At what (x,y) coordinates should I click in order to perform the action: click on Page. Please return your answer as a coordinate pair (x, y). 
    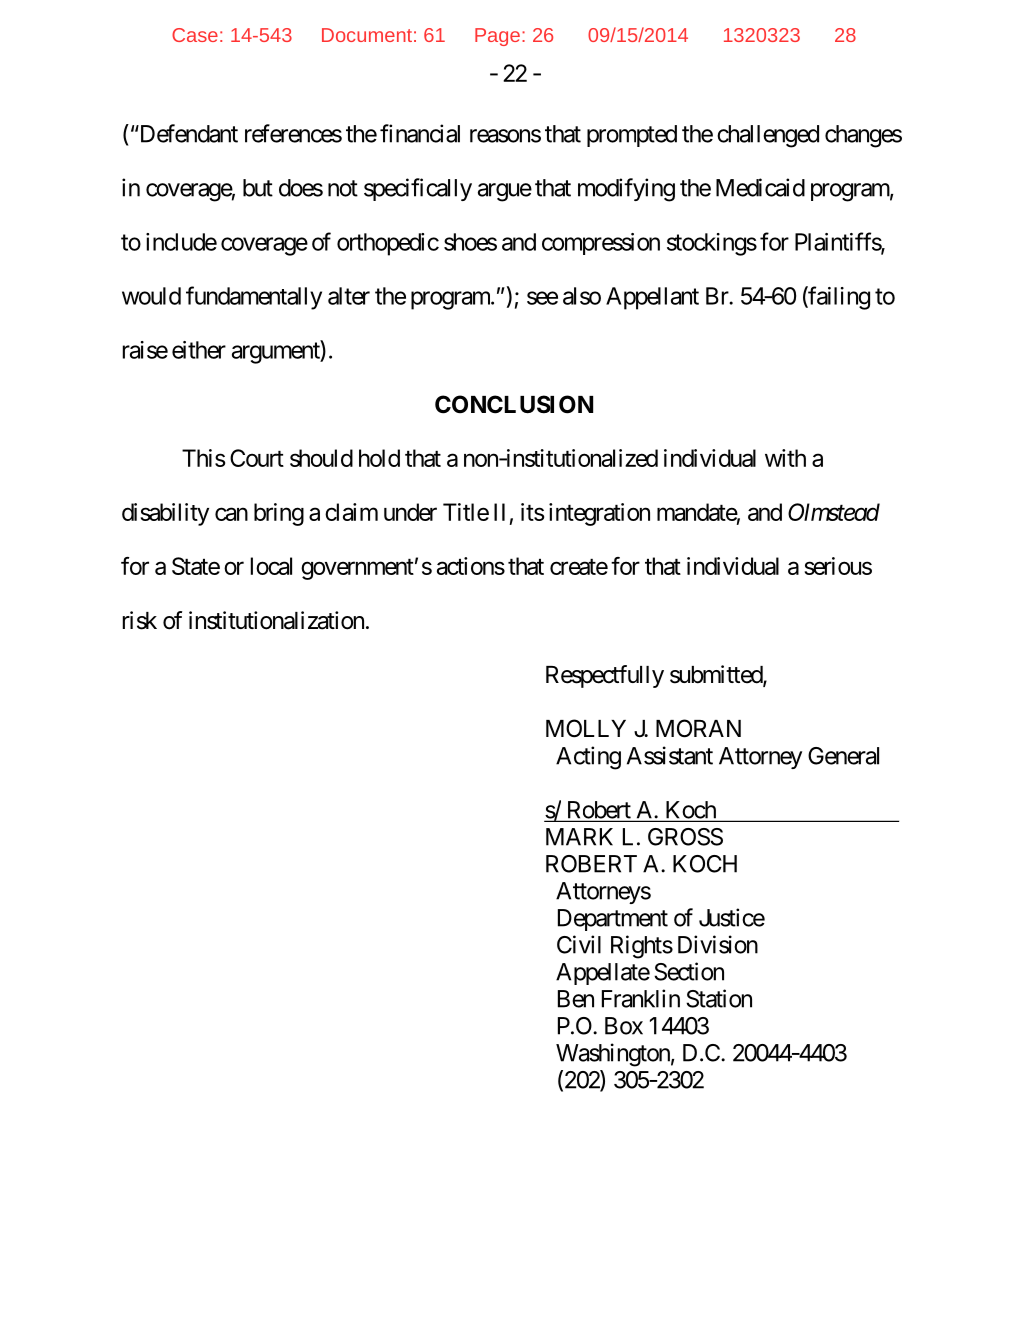
    Looking at the image, I should click on (497, 37).
